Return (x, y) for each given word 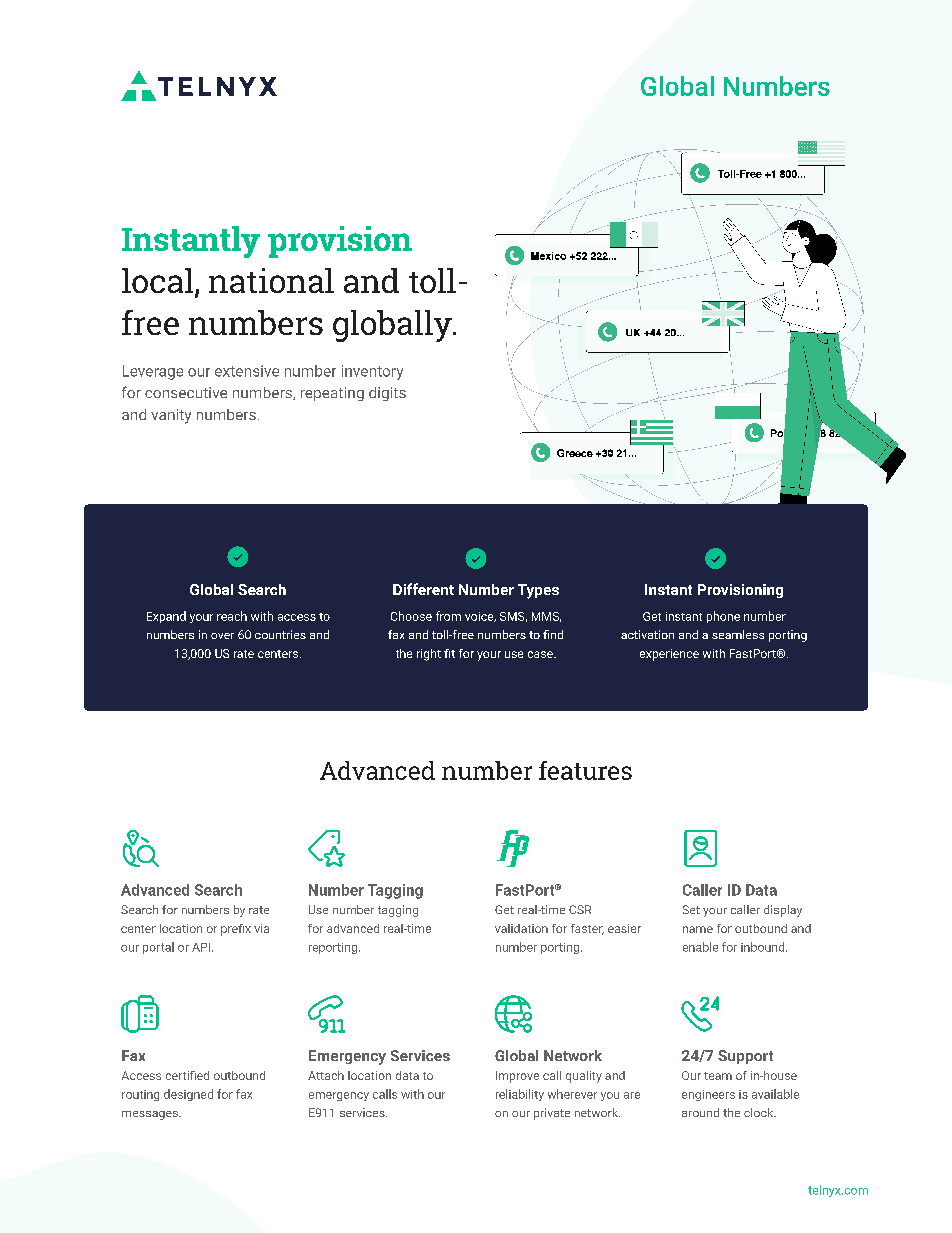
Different (423, 589)
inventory (372, 372)
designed (188, 1095)
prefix (236, 930)
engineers (708, 1095)
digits (387, 394)
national (271, 280)
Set (691, 909)
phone (723, 617)
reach (232, 616)
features (585, 770)
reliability (520, 1095)
